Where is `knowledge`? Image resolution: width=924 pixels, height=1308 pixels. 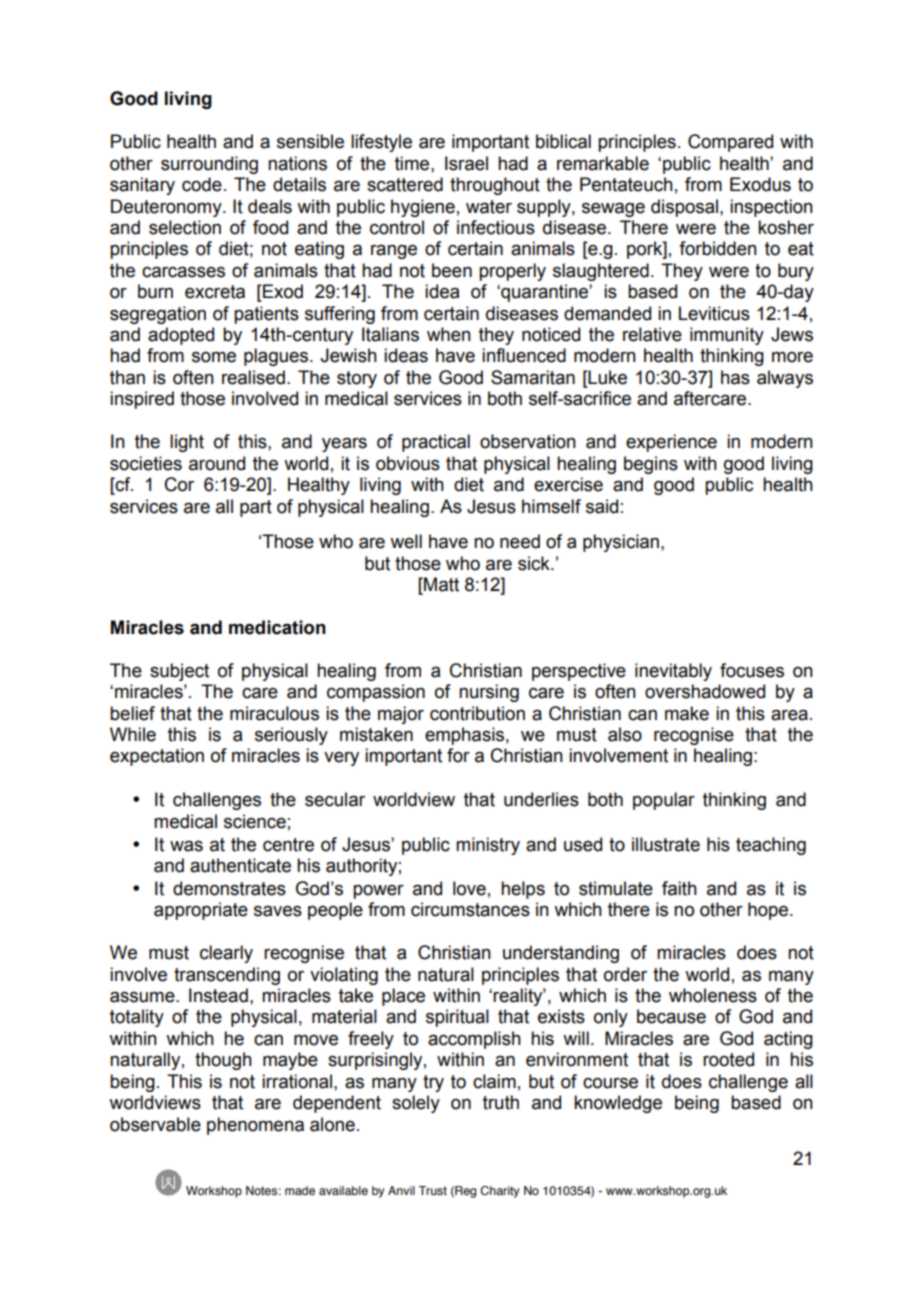
knowledge is located at coordinates (618, 1104).
